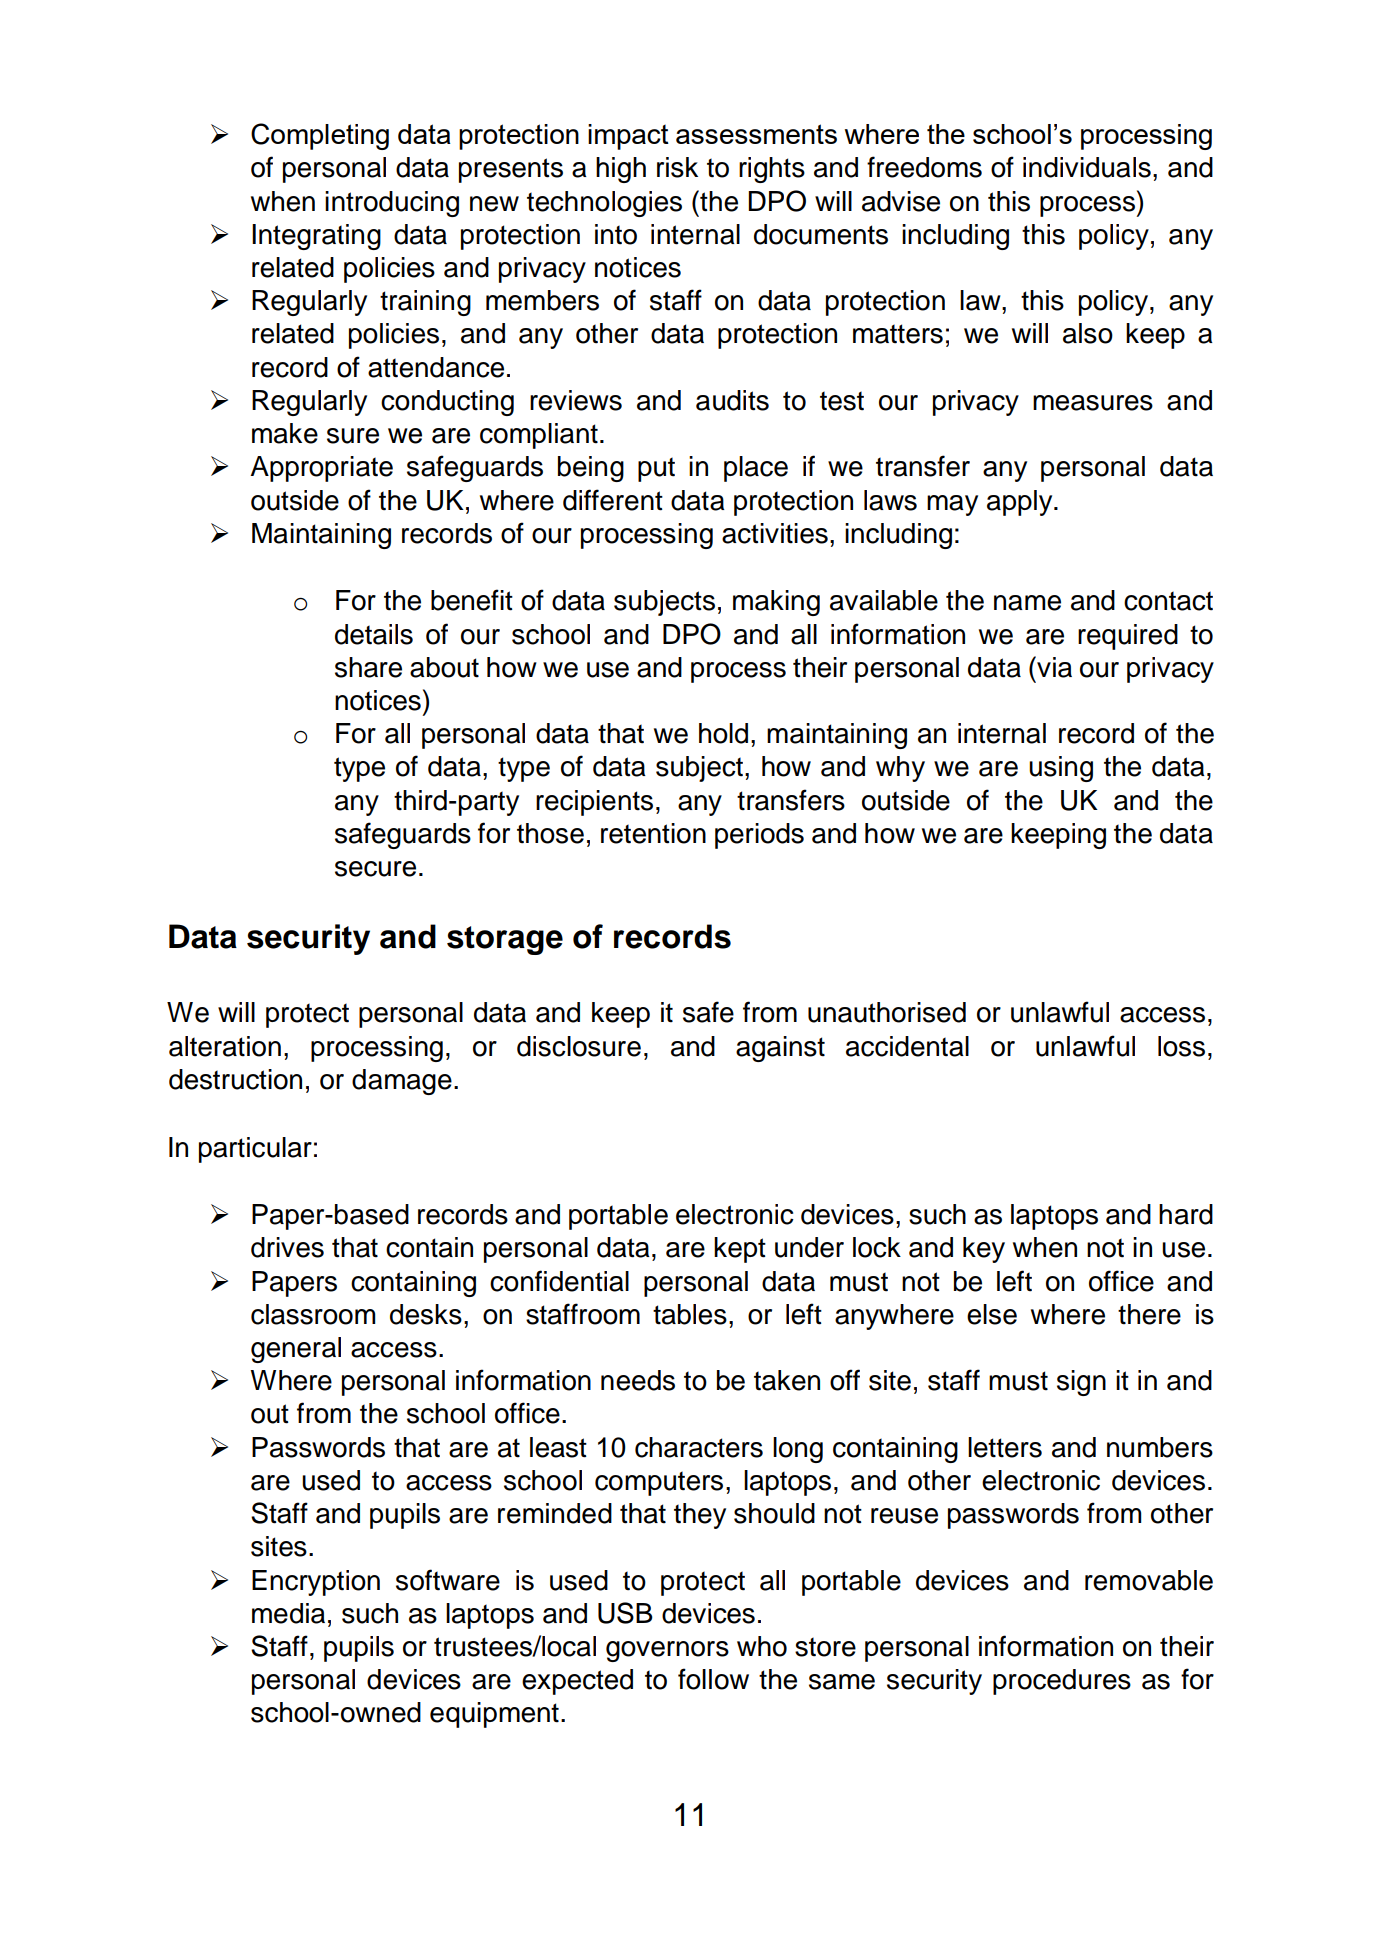 This image has height=1953, width=1381. I want to click on procedures, so click(1062, 1682).
